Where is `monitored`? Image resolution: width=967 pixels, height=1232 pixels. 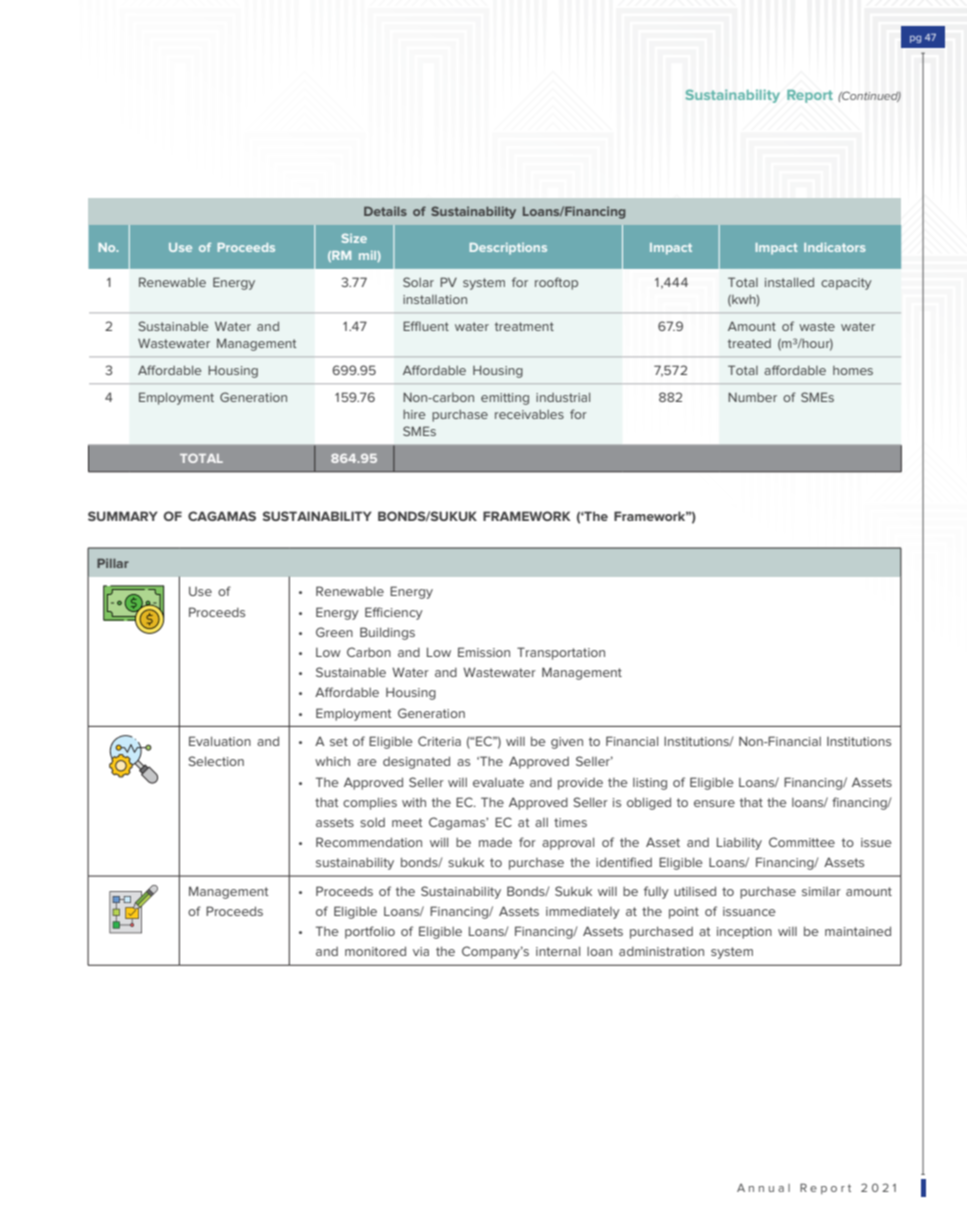
monitored is located at coordinates (375, 951).
